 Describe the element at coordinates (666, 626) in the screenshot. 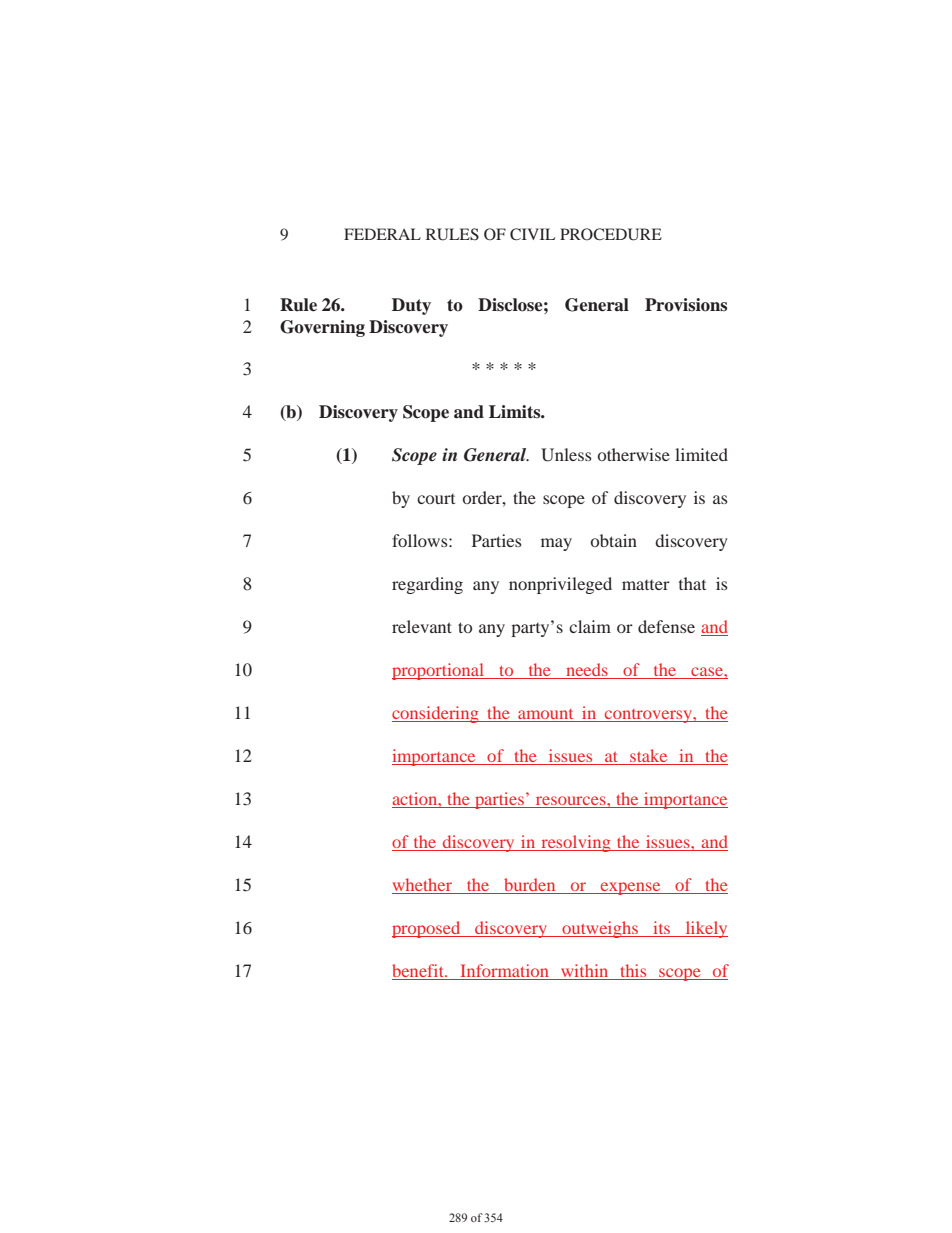

I see `defense` at that location.
